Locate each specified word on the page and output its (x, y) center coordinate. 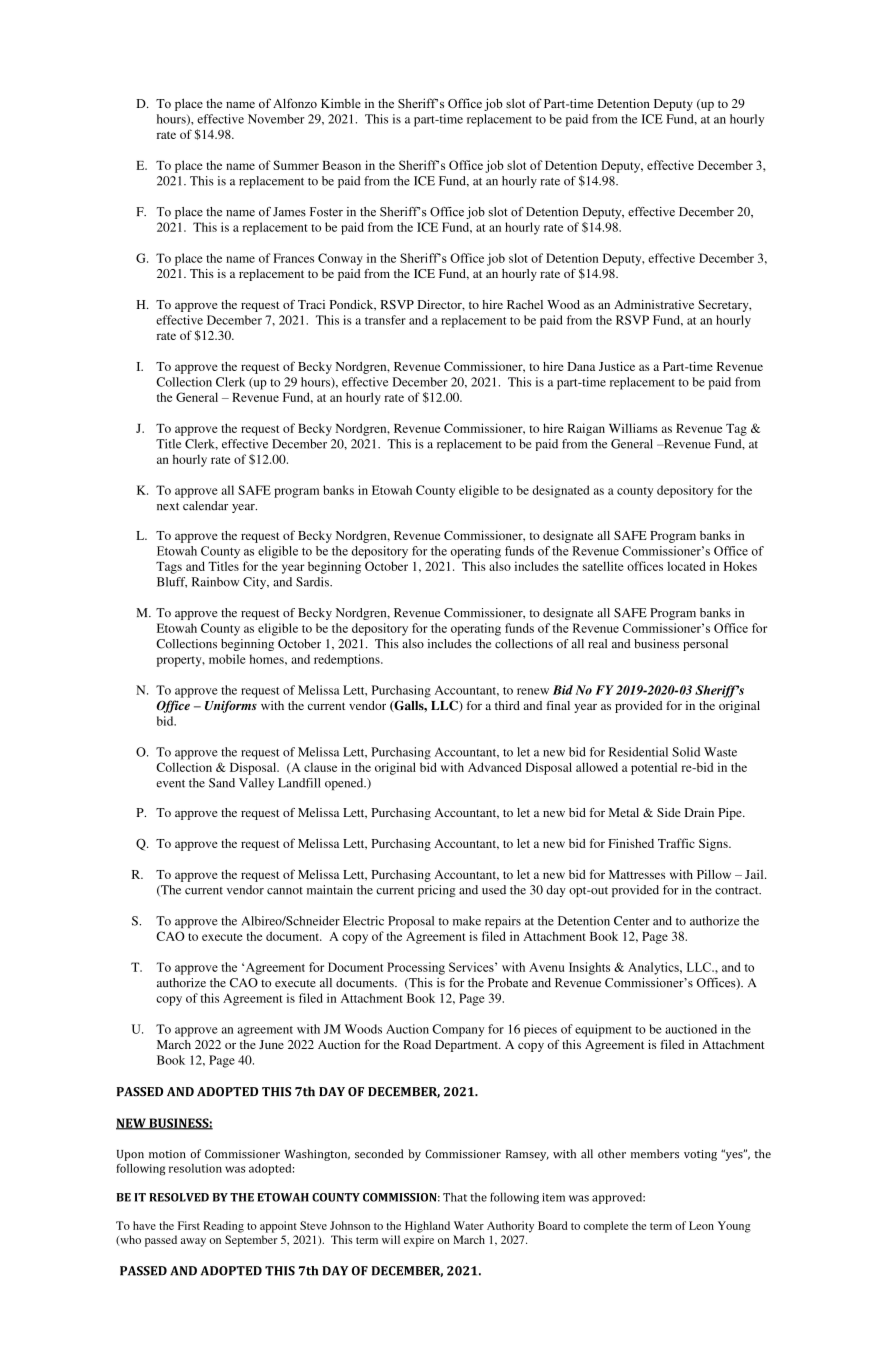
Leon (701, 1225)
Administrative (654, 304)
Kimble (341, 103)
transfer (385, 320)
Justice (617, 366)
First (189, 1225)
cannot (285, 891)
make (467, 921)
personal (705, 645)
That (455, 1197)
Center (632, 921)
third (507, 705)
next (168, 506)
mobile (227, 659)
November (276, 119)
